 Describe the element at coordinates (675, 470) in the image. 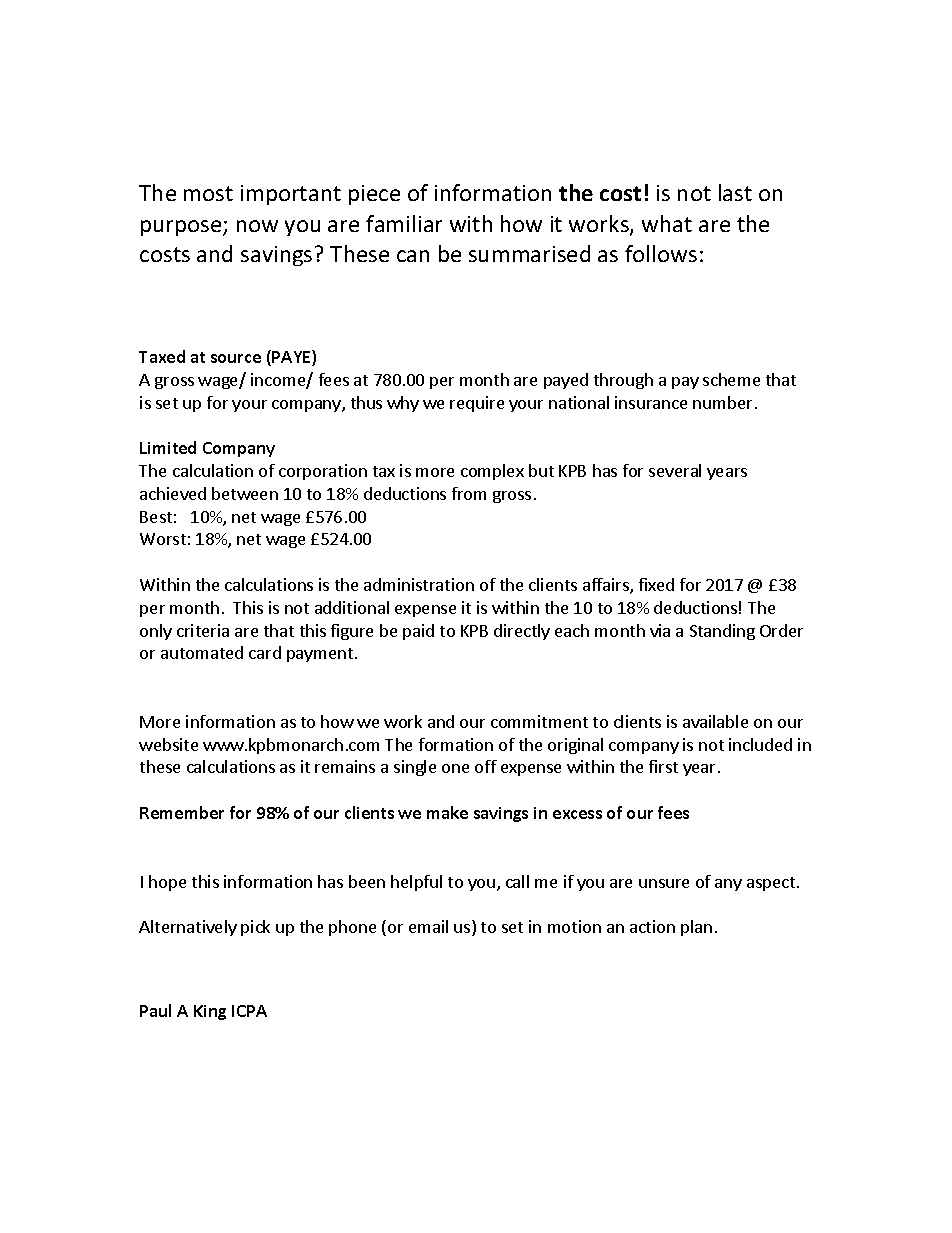

I see `several` at that location.
